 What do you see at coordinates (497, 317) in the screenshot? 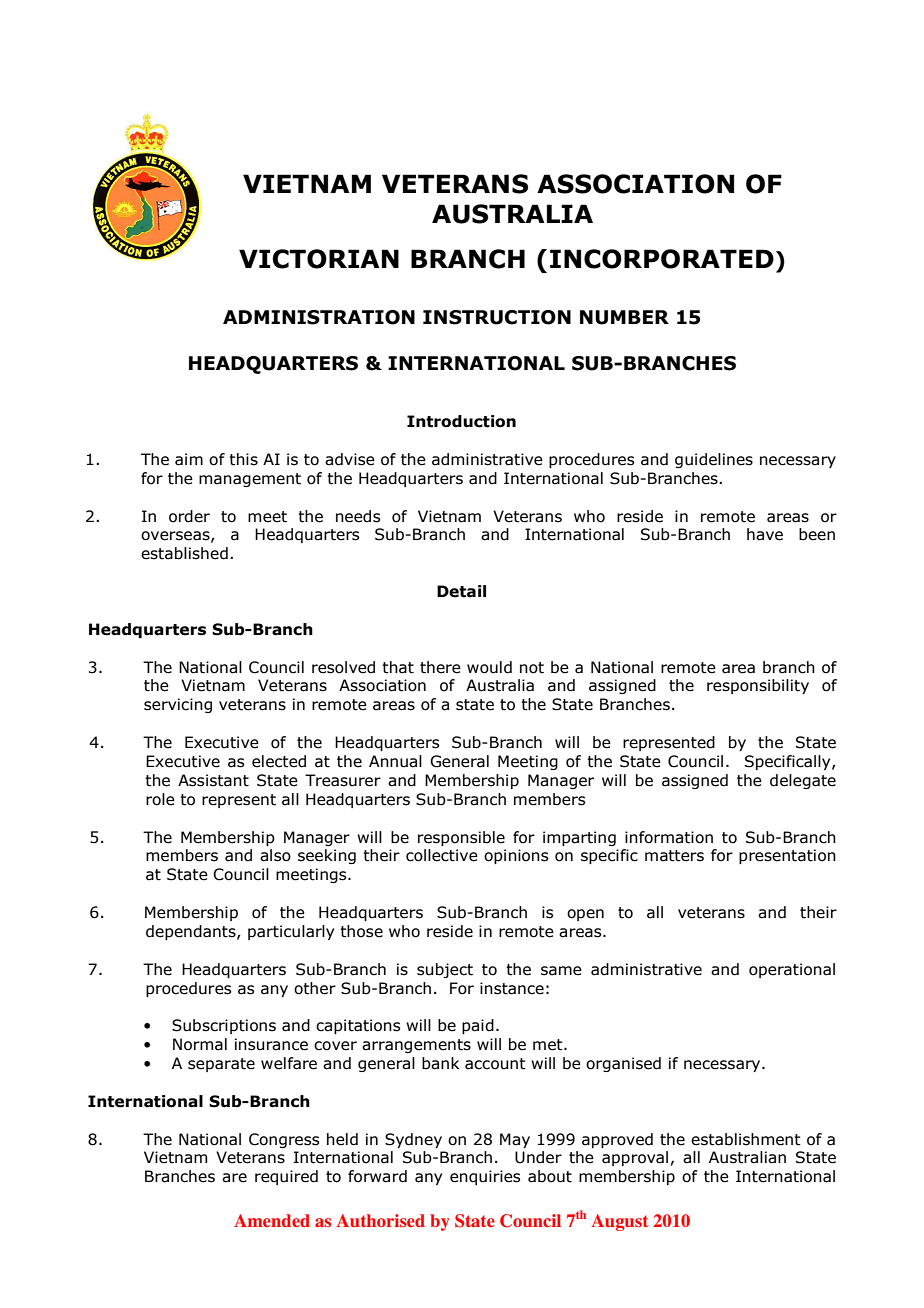
I see `INSTRUCTION` at bounding box center [497, 317].
